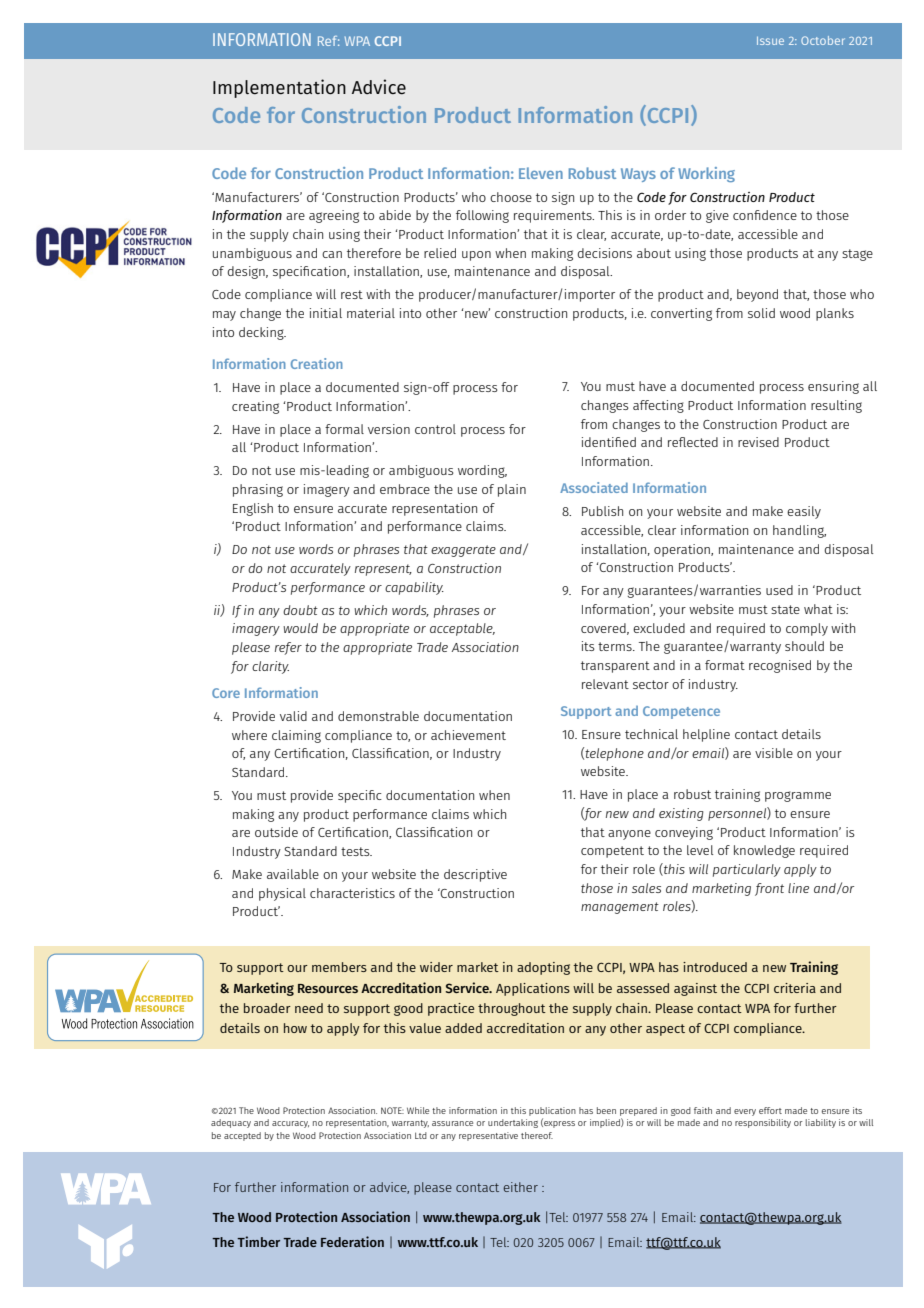 The height and width of the screenshot is (1308, 924). Describe the element at coordinates (276, 832) in the screenshot. I see `outside` at that location.
